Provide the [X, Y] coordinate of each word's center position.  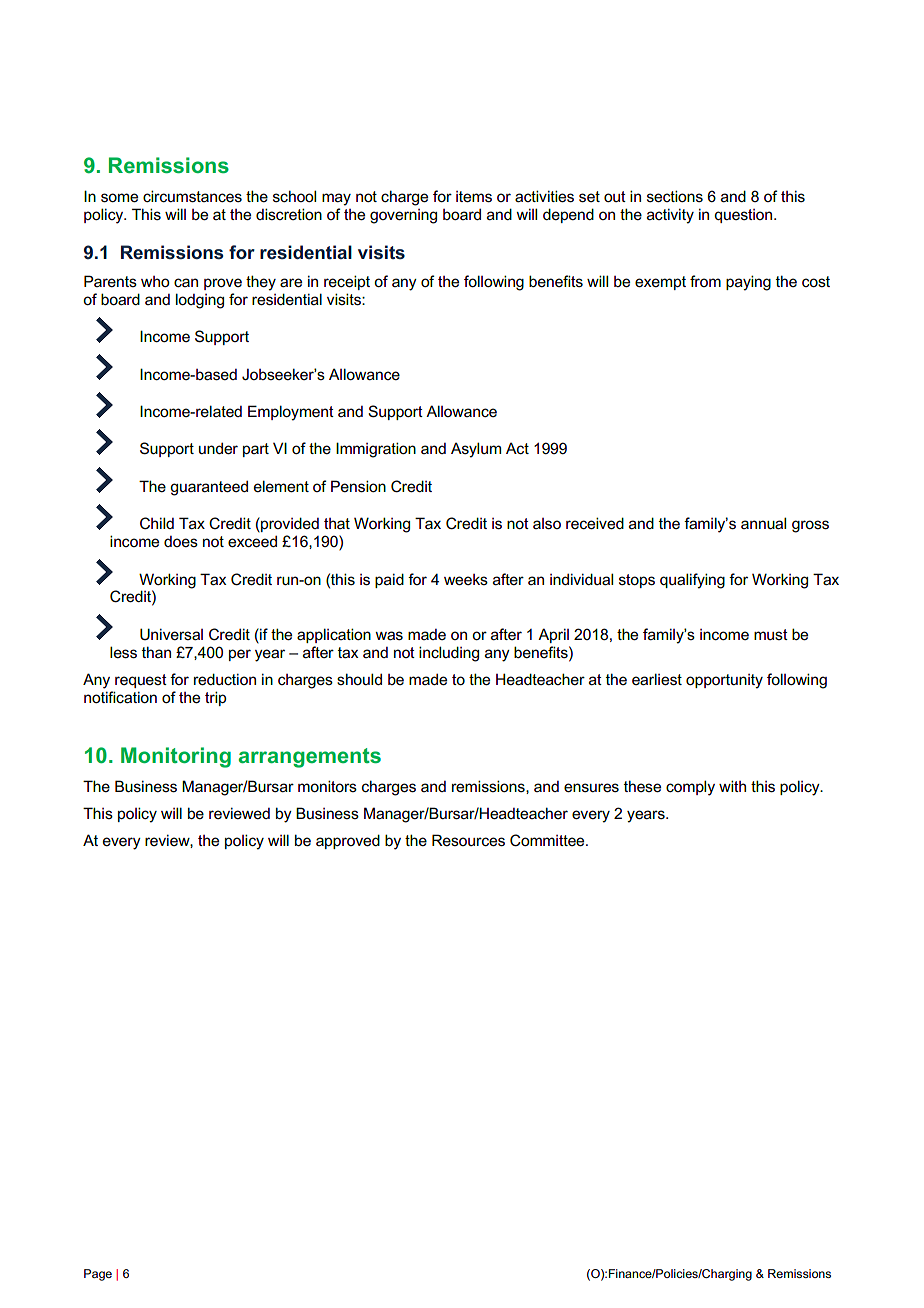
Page [98, 1275]
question [744, 216]
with [732, 786]
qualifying [692, 581]
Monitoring [176, 757]
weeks [466, 580]
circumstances [192, 196]
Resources [468, 840]
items [474, 197]
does [181, 541]
